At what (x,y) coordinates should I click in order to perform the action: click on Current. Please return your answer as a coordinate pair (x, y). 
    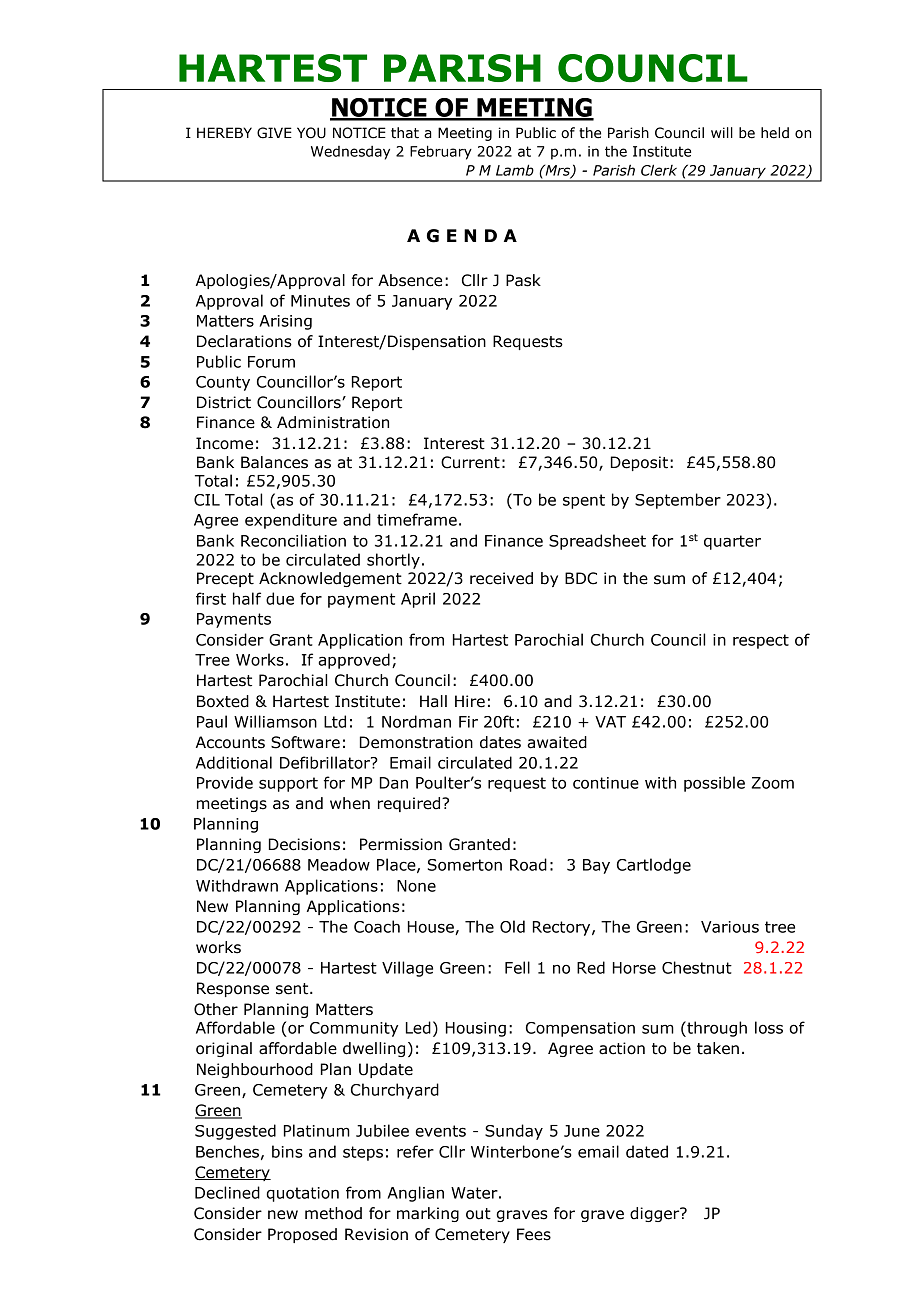
    Looking at the image, I should click on (470, 462).
